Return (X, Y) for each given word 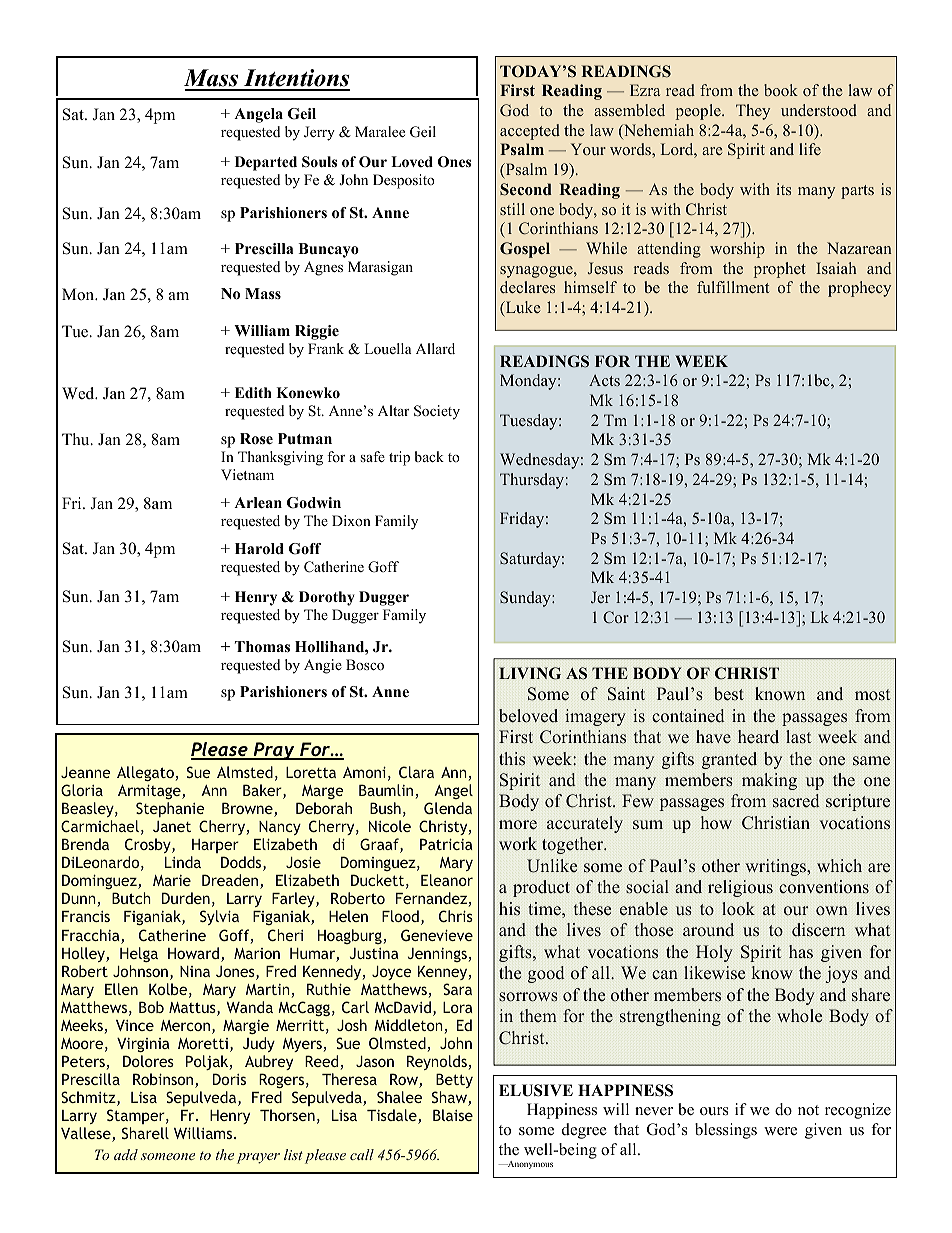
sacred (796, 801)
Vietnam (247, 474)
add (126, 1154)
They (753, 112)
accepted (530, 132)
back (429, 456)
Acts (604, 380)
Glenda (448, 808)
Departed (266, 163)
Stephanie (170, 809)
